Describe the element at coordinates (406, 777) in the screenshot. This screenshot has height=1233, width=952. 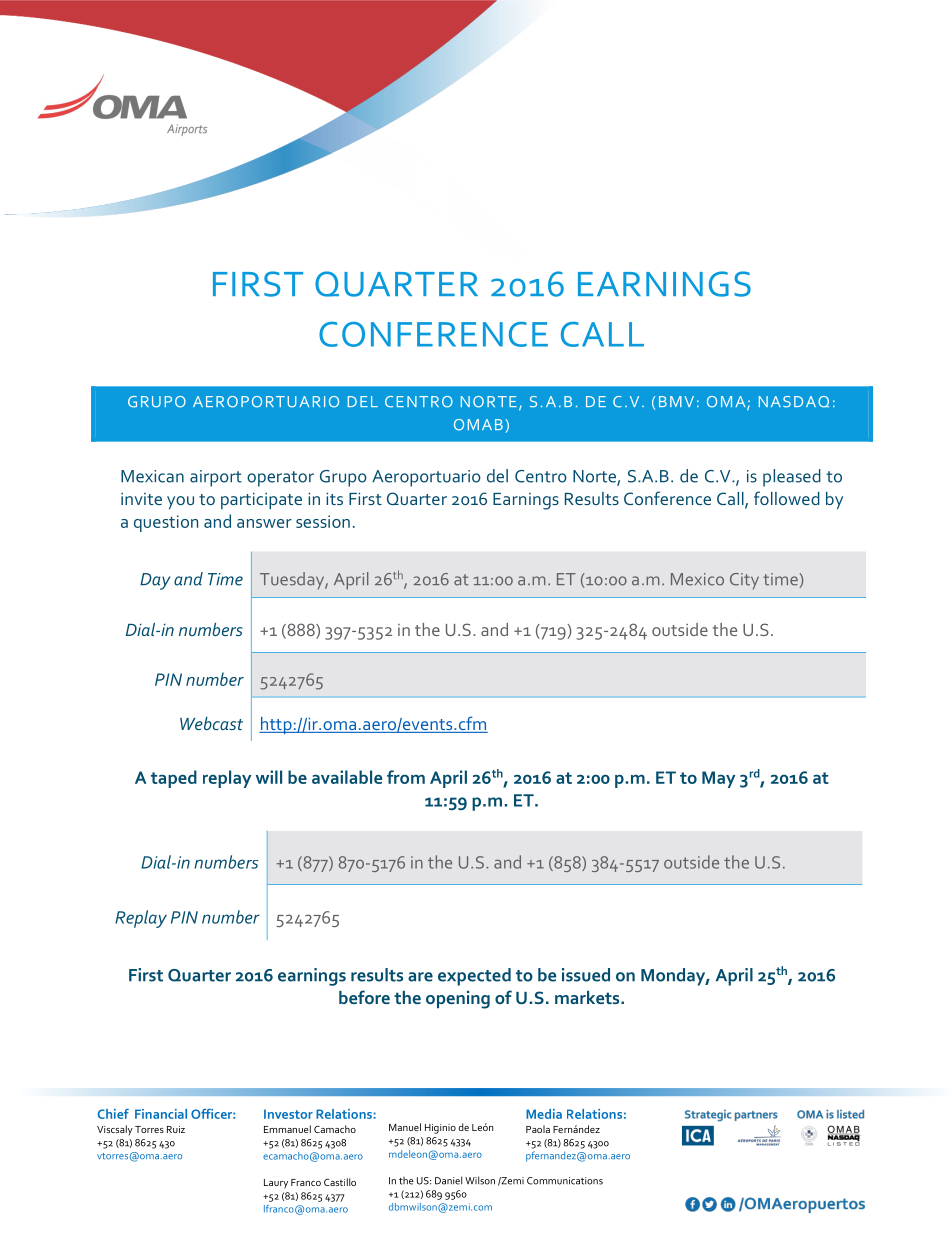
I see `from` at that location.
